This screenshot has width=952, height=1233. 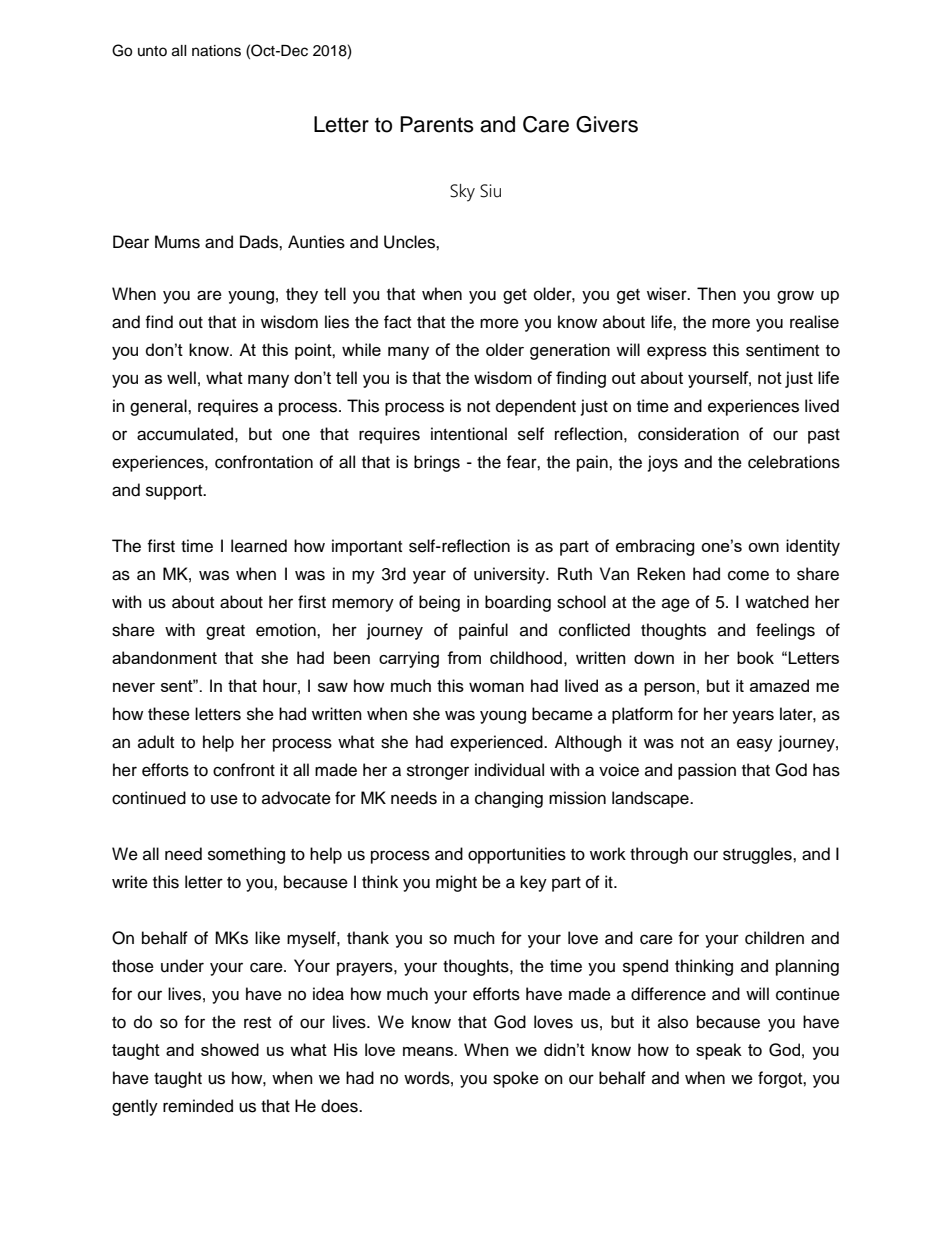 I want to click on experienced, so click(x=497, y=743).
